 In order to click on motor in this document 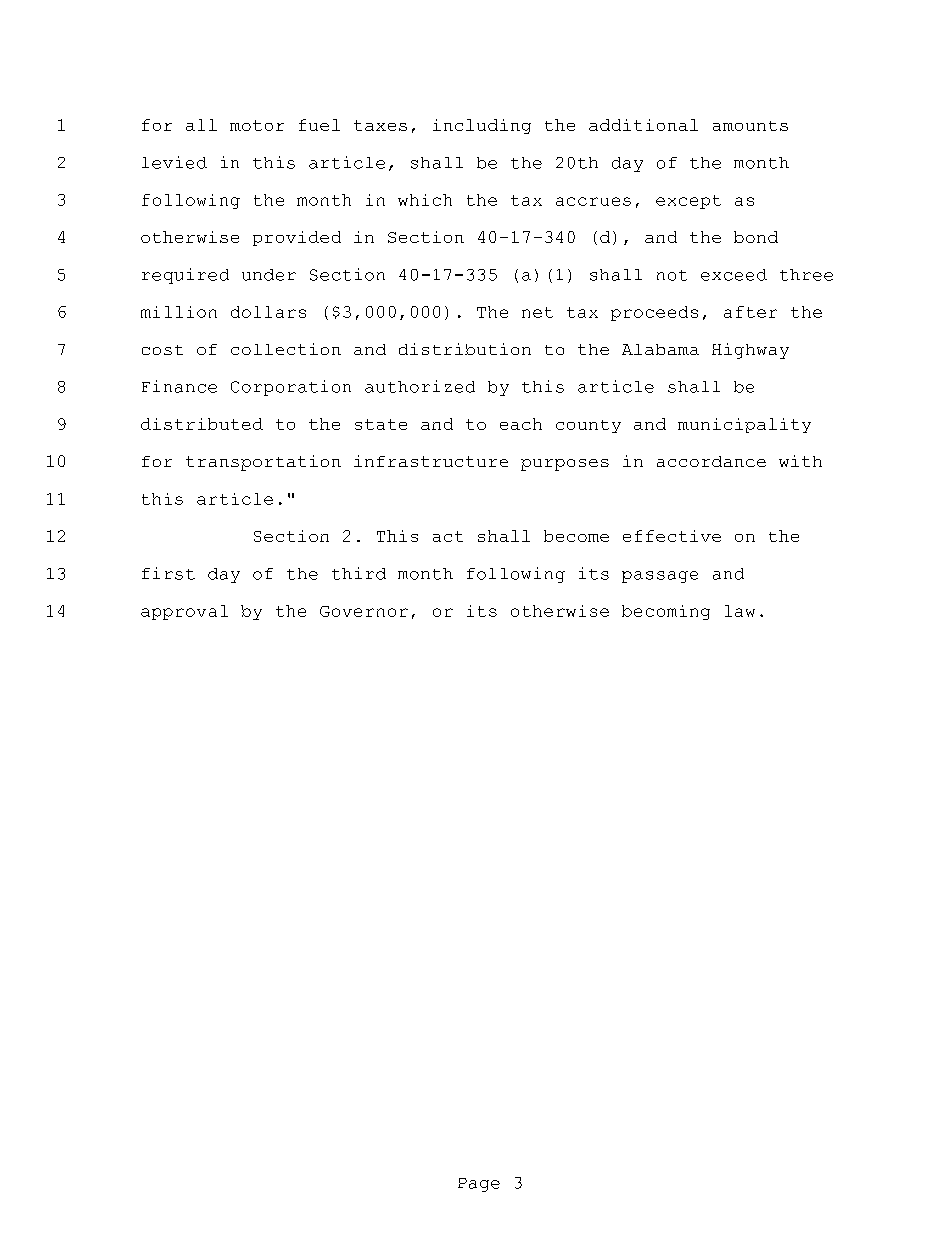, I will do `click(257, 125)`.
